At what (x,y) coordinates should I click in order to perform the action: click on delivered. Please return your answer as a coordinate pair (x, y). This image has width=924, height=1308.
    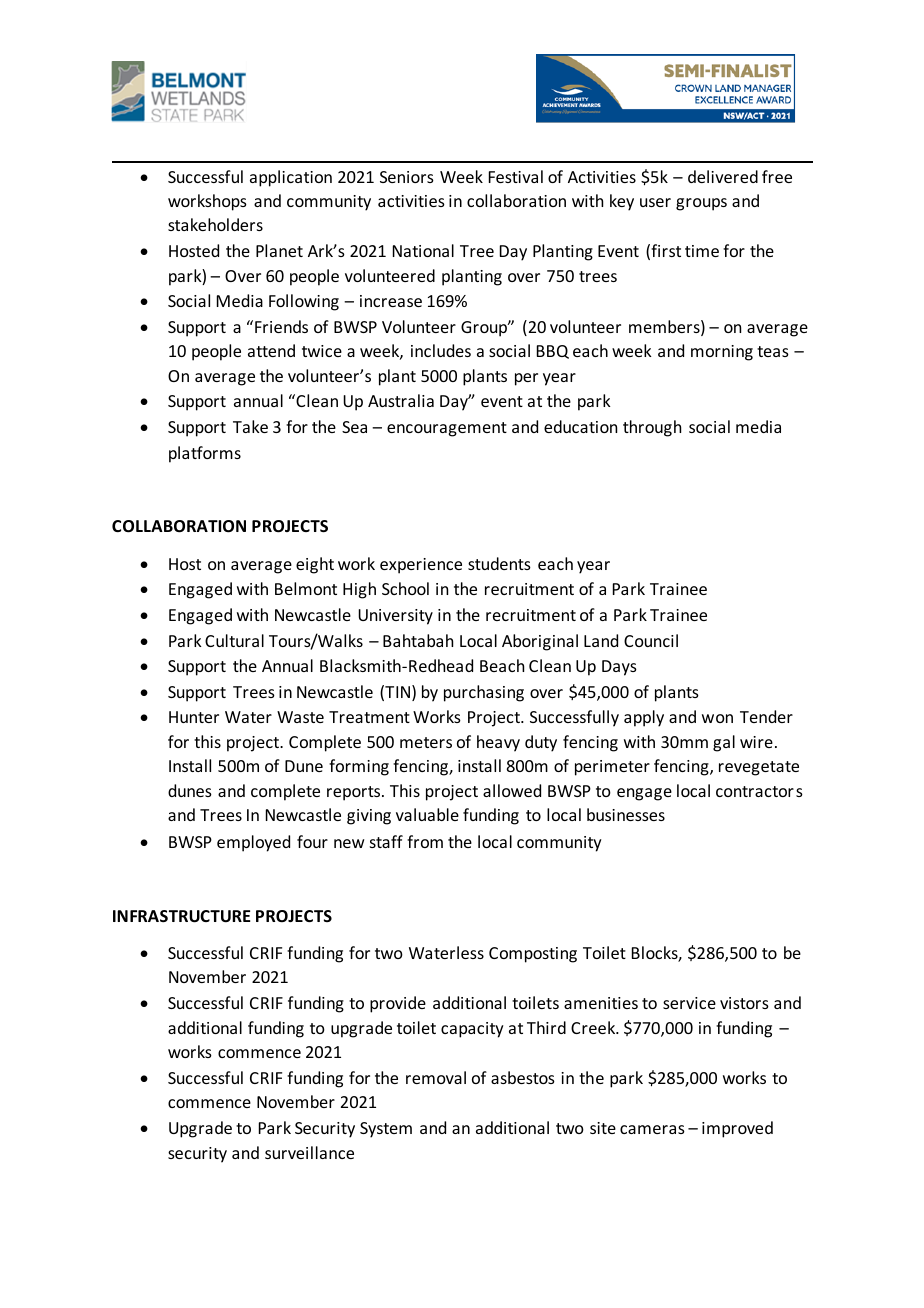
    Looking at the image, I should click on (723, 176).
